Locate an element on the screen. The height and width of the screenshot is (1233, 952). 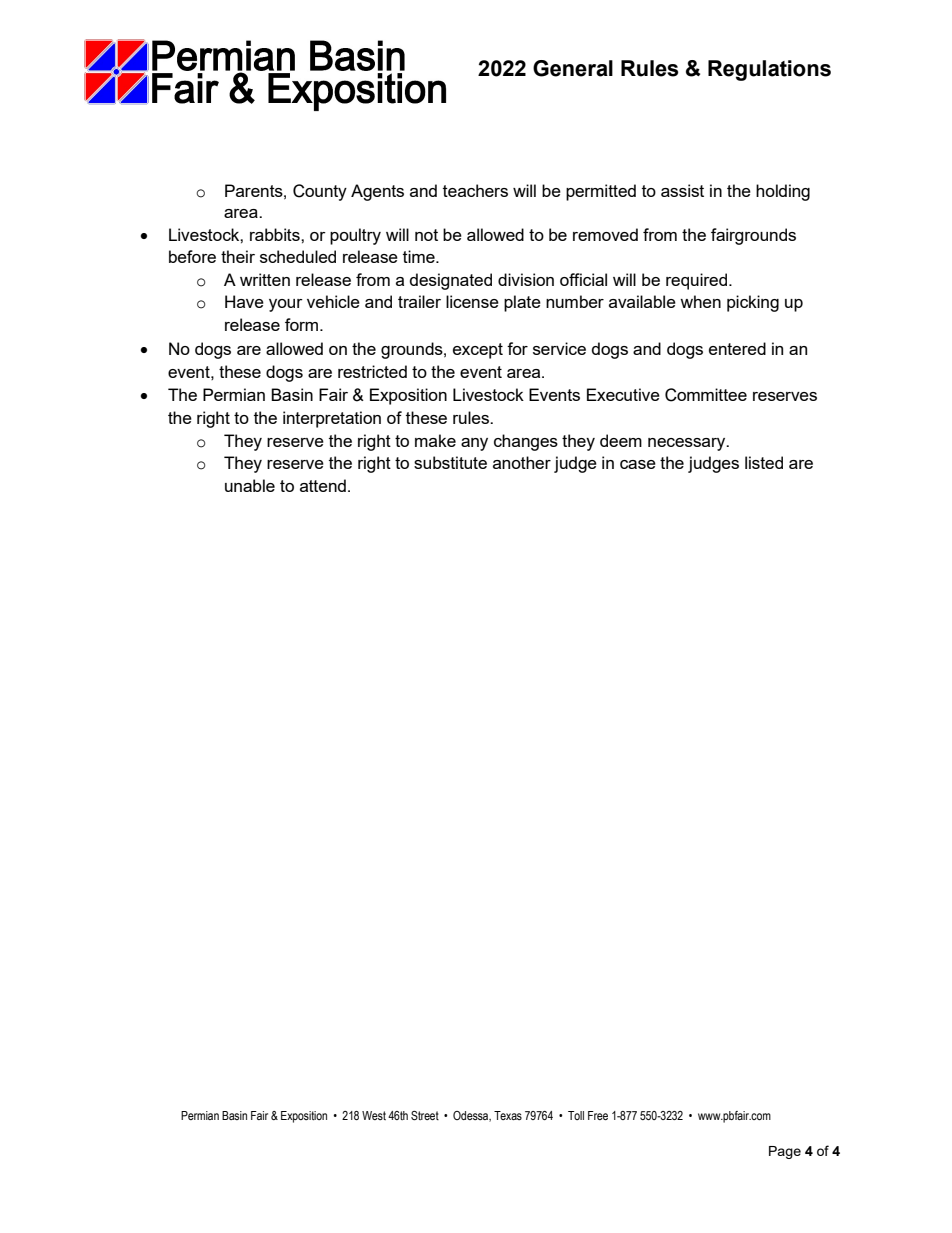
County is located at coordinates (320, 192).
